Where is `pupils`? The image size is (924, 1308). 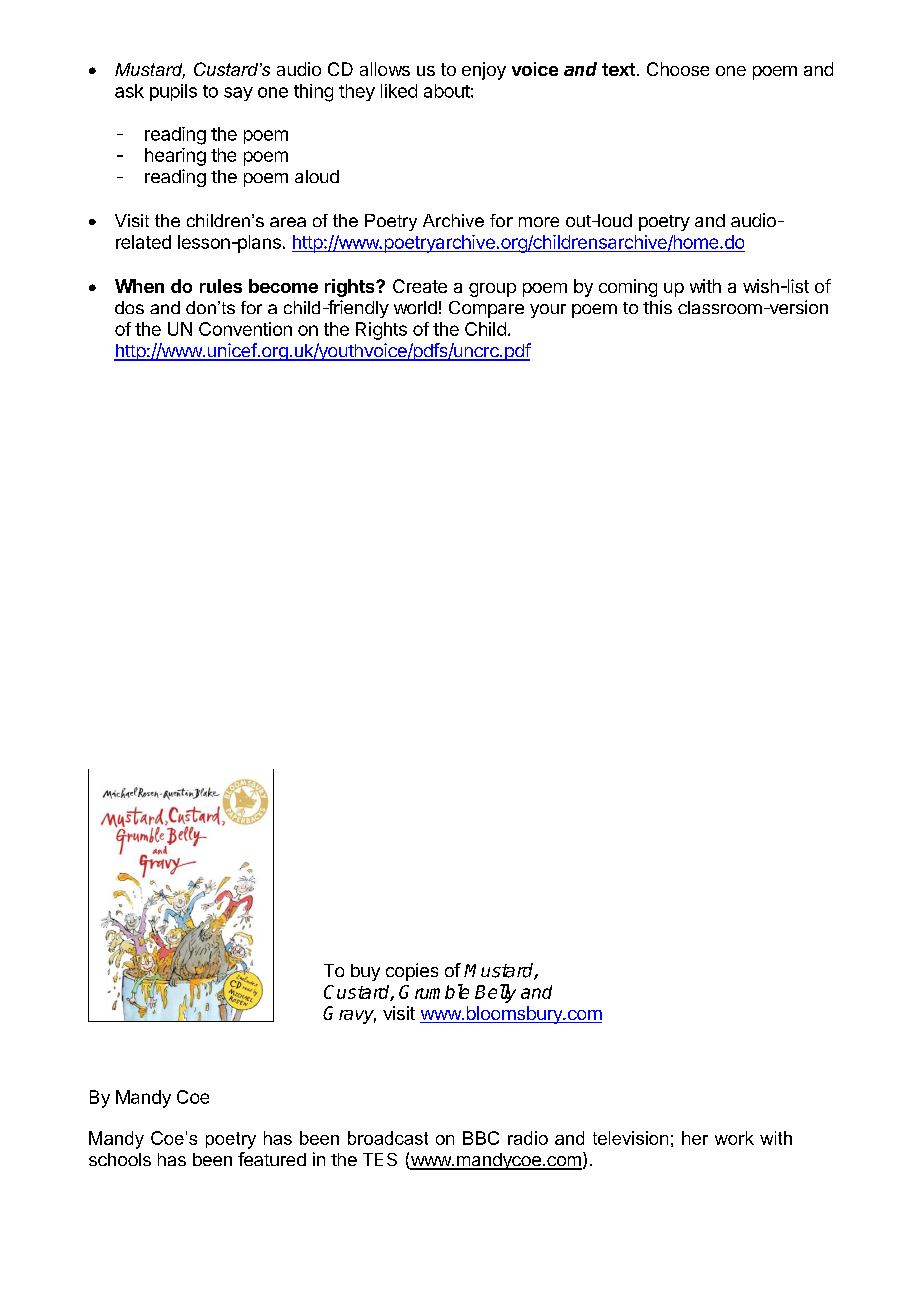 pupils is located at coordinates (173, 92).
